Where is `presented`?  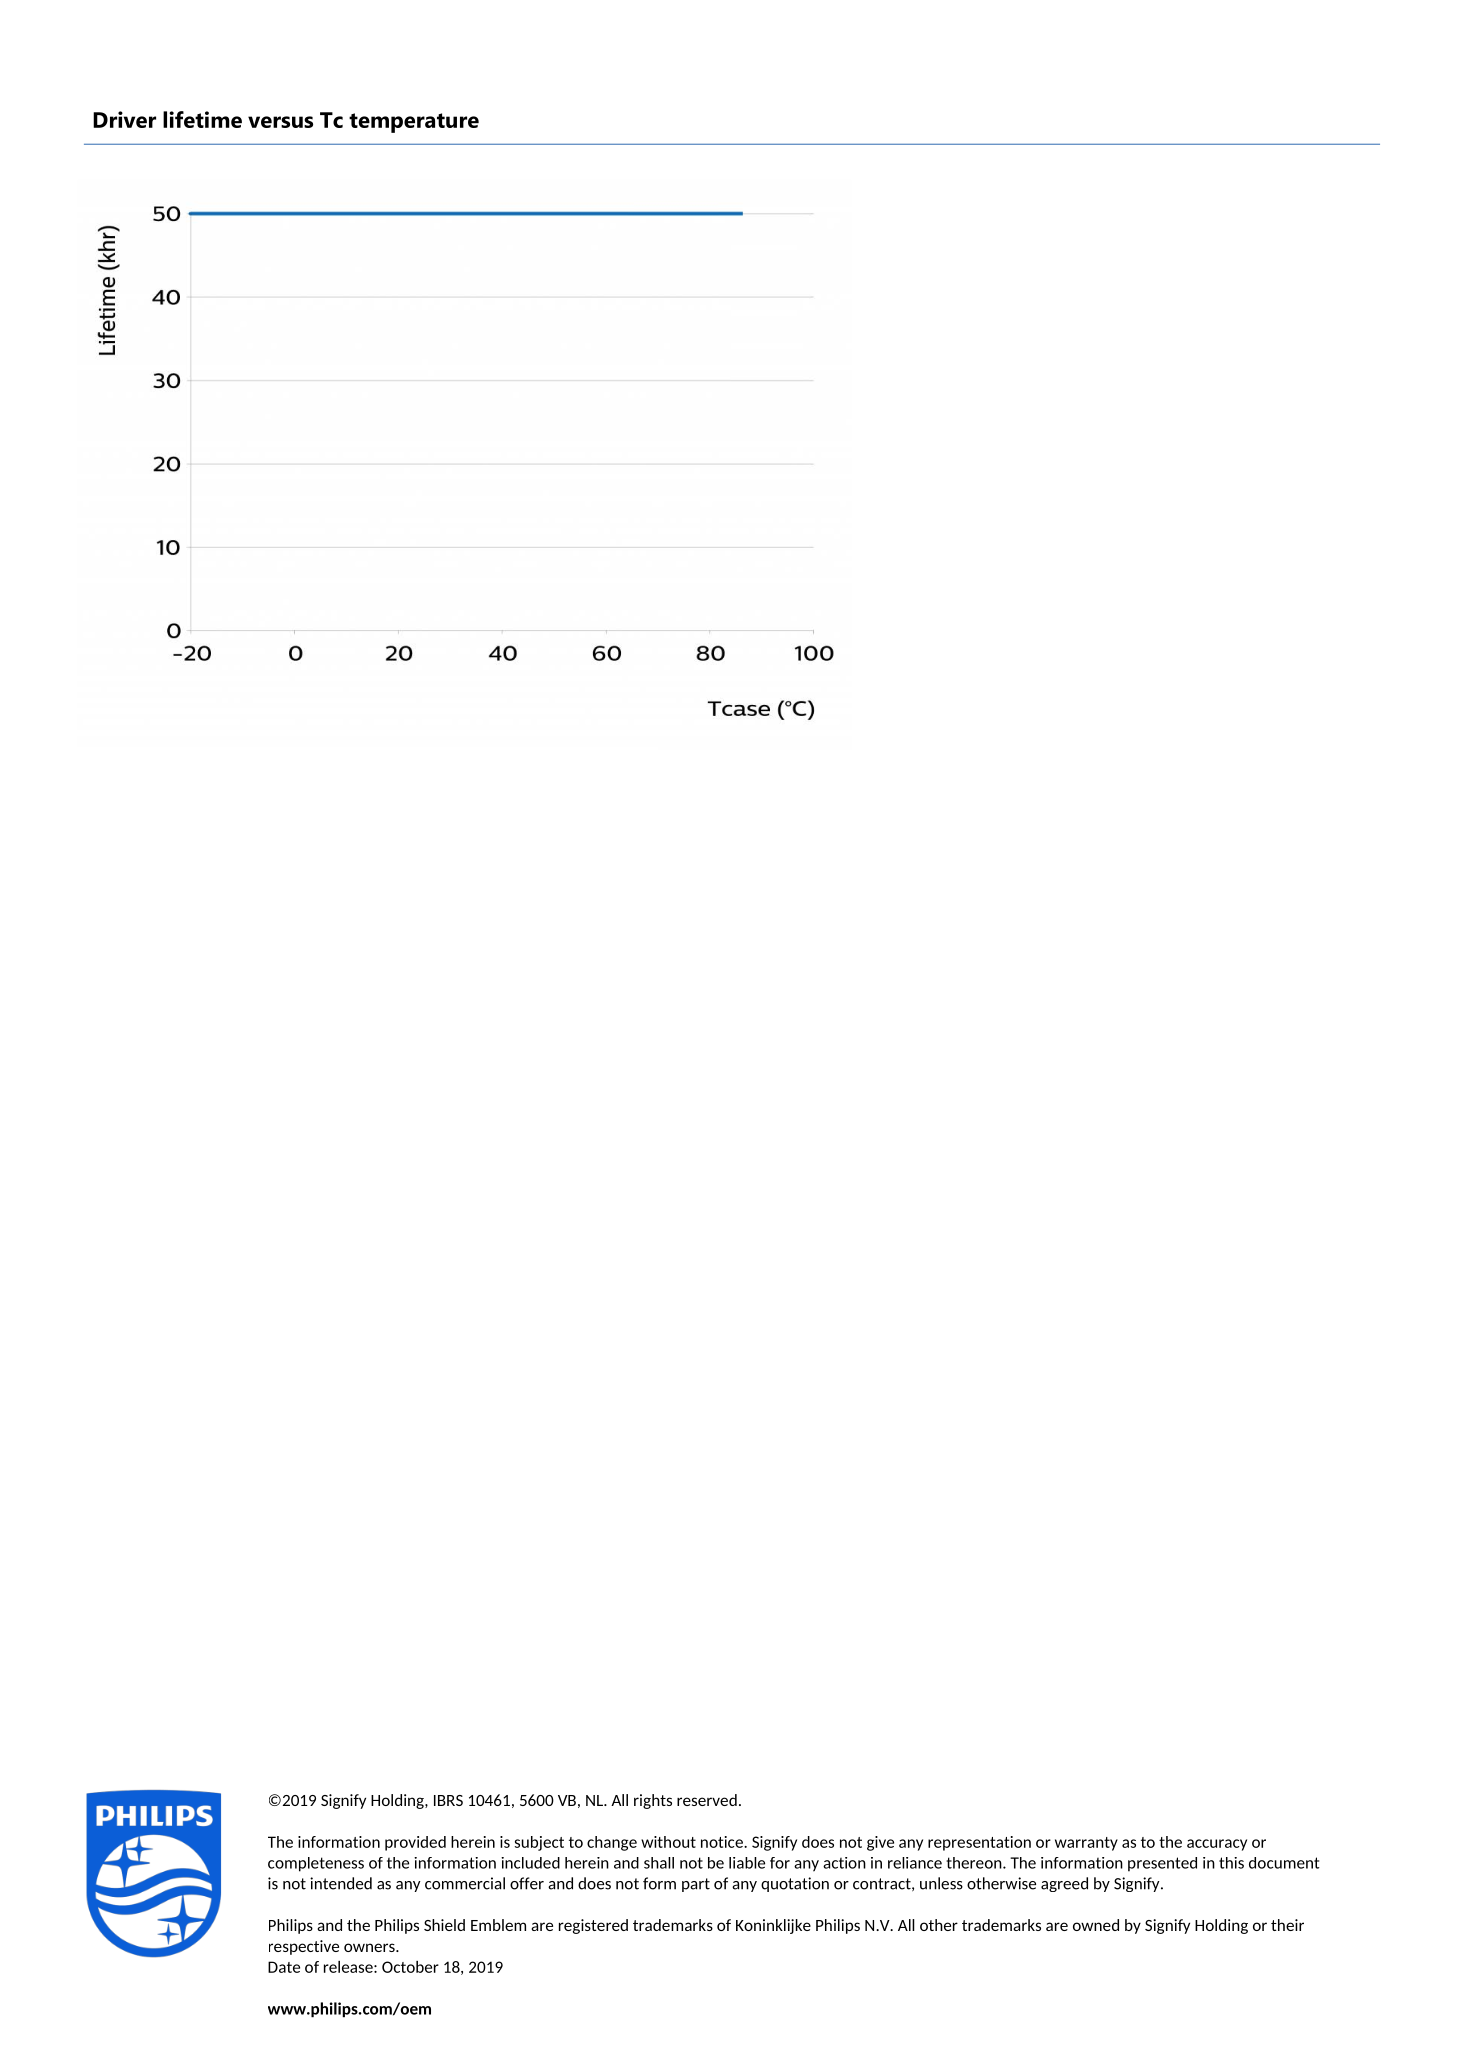
presented is located at coordinates (1162, 1864).
